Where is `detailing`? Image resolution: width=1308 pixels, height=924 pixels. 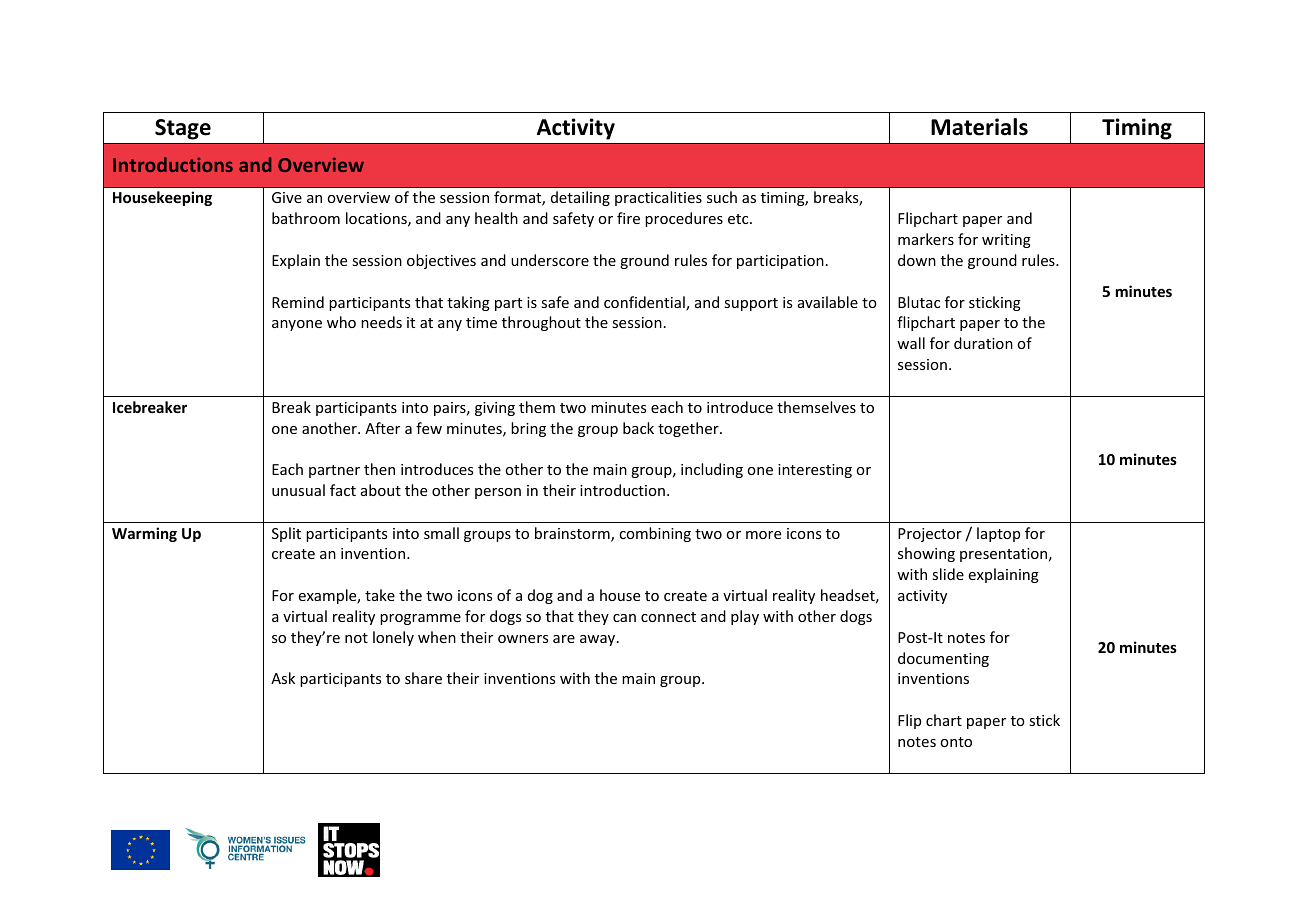
detailing is located at coordinates (580, 198).
